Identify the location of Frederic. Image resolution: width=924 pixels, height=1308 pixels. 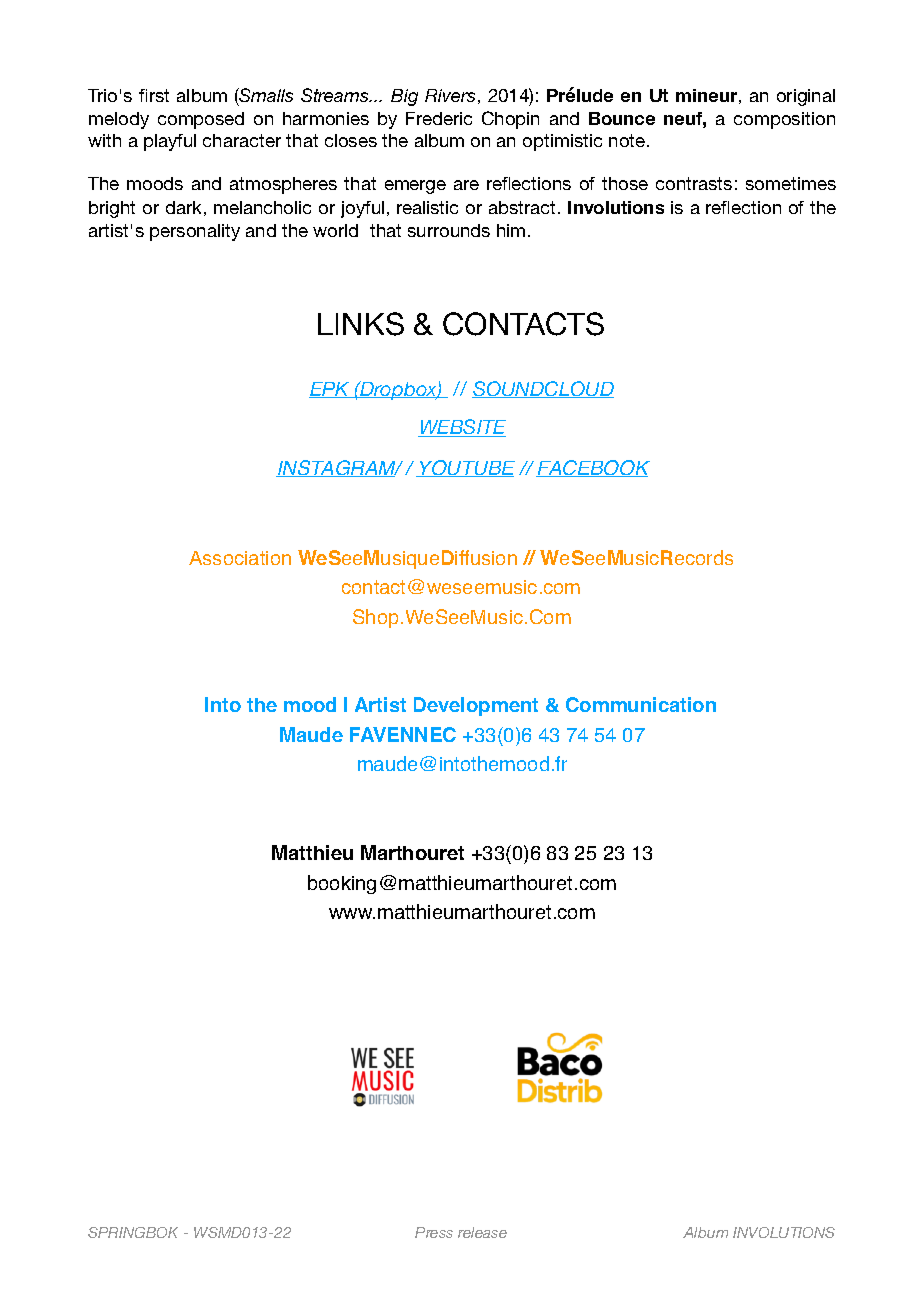
(439, 118).
